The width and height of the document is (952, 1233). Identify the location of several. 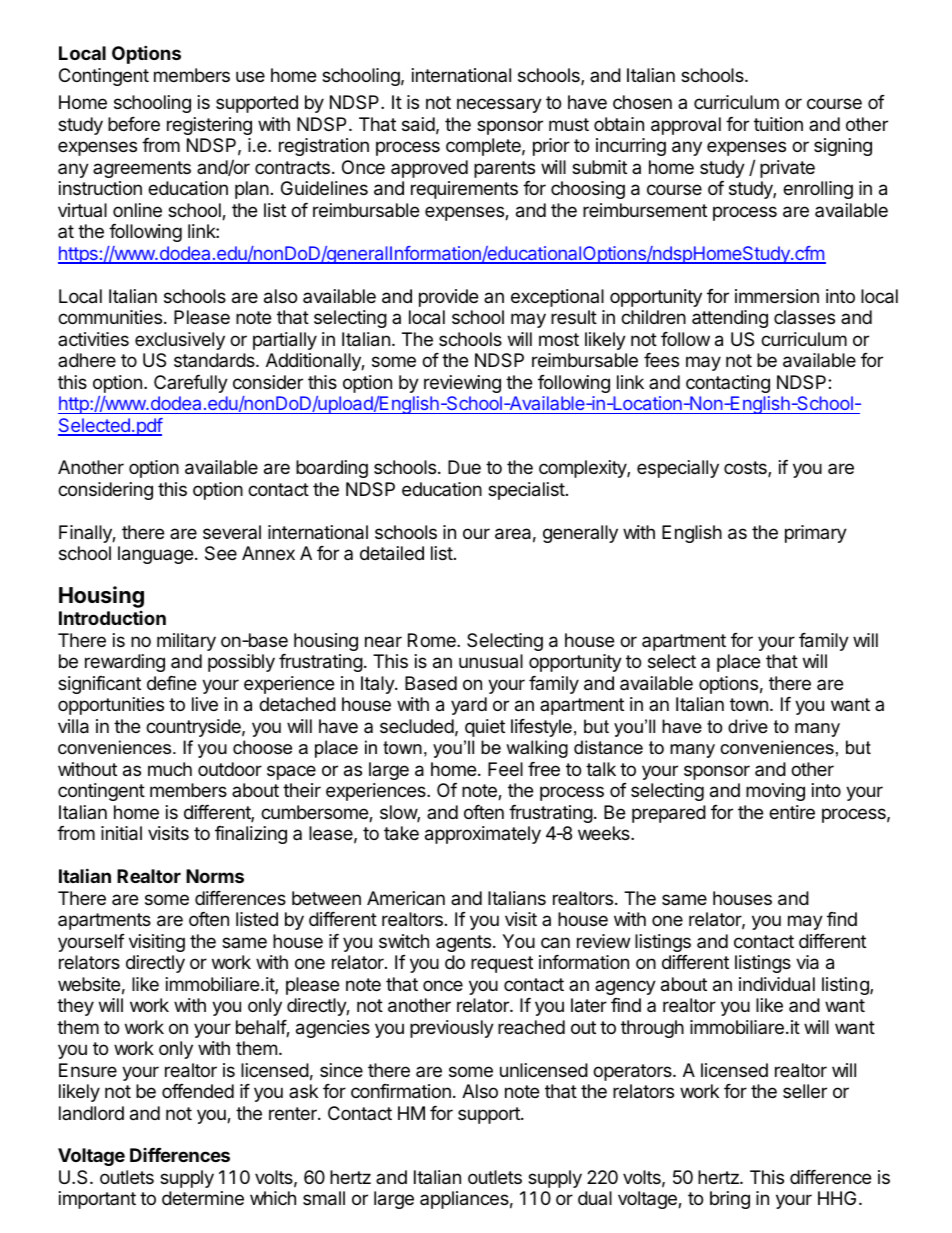
(232, 532).
